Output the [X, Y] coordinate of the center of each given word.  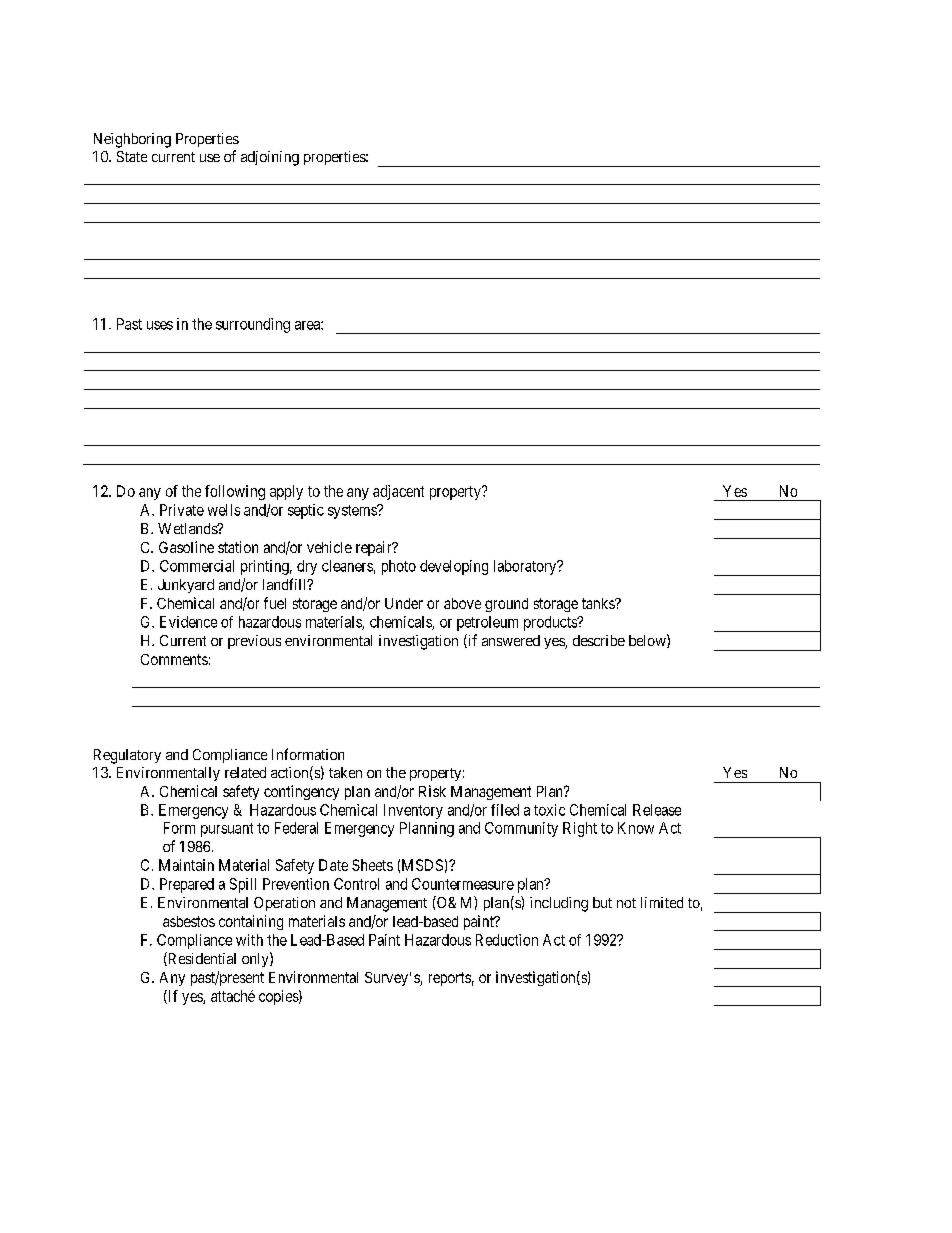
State [132, 156]
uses [160, 325]
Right [580, 829]
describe [599, 640]
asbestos [189, 921]
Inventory [413, 811]
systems [353, 512]
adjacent [398, 492]
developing [454, 567]
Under [404, 603]
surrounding [253, 325]
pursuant [227, 830]
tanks [599, 603]
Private [182, 510]
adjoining [270, 158]
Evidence [188, 622]
